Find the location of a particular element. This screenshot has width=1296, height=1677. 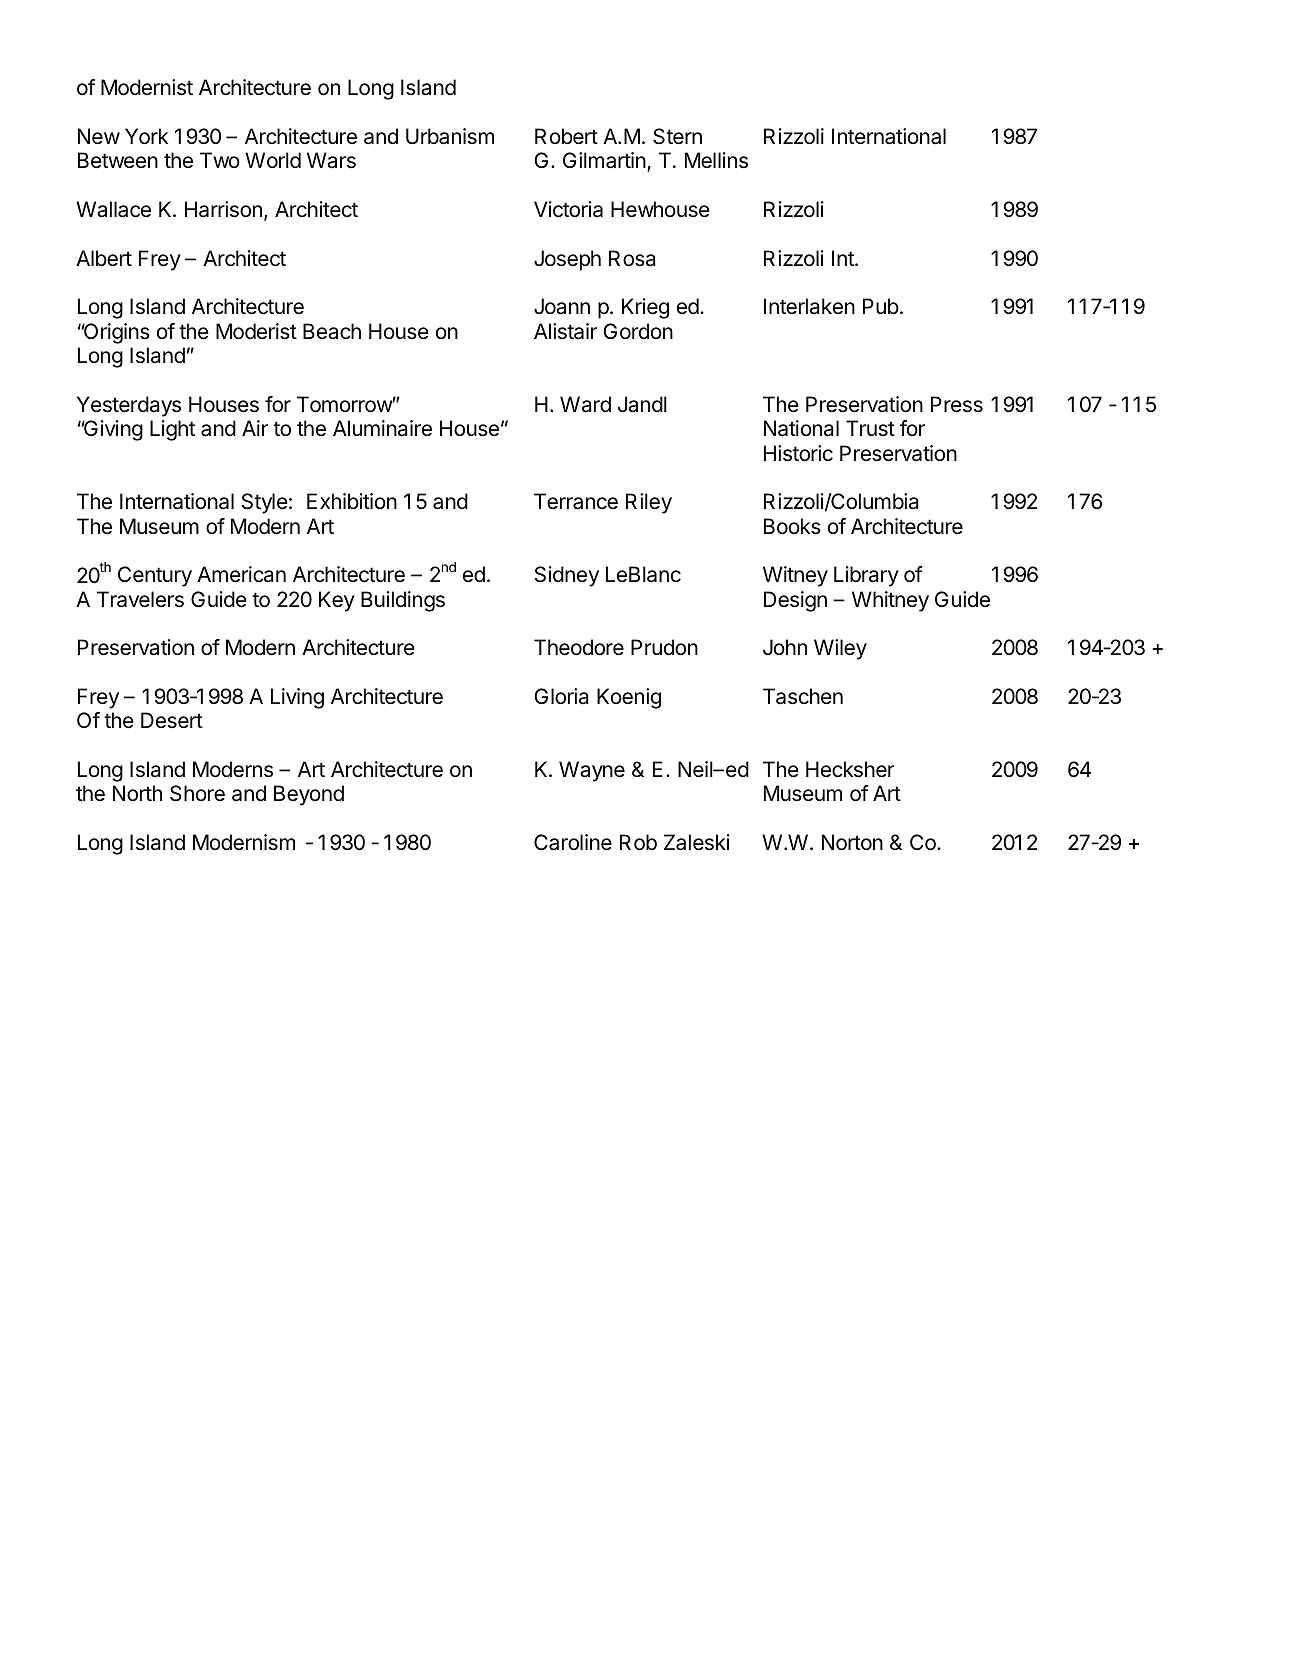

Norton is located at coordinates (852, 842).
